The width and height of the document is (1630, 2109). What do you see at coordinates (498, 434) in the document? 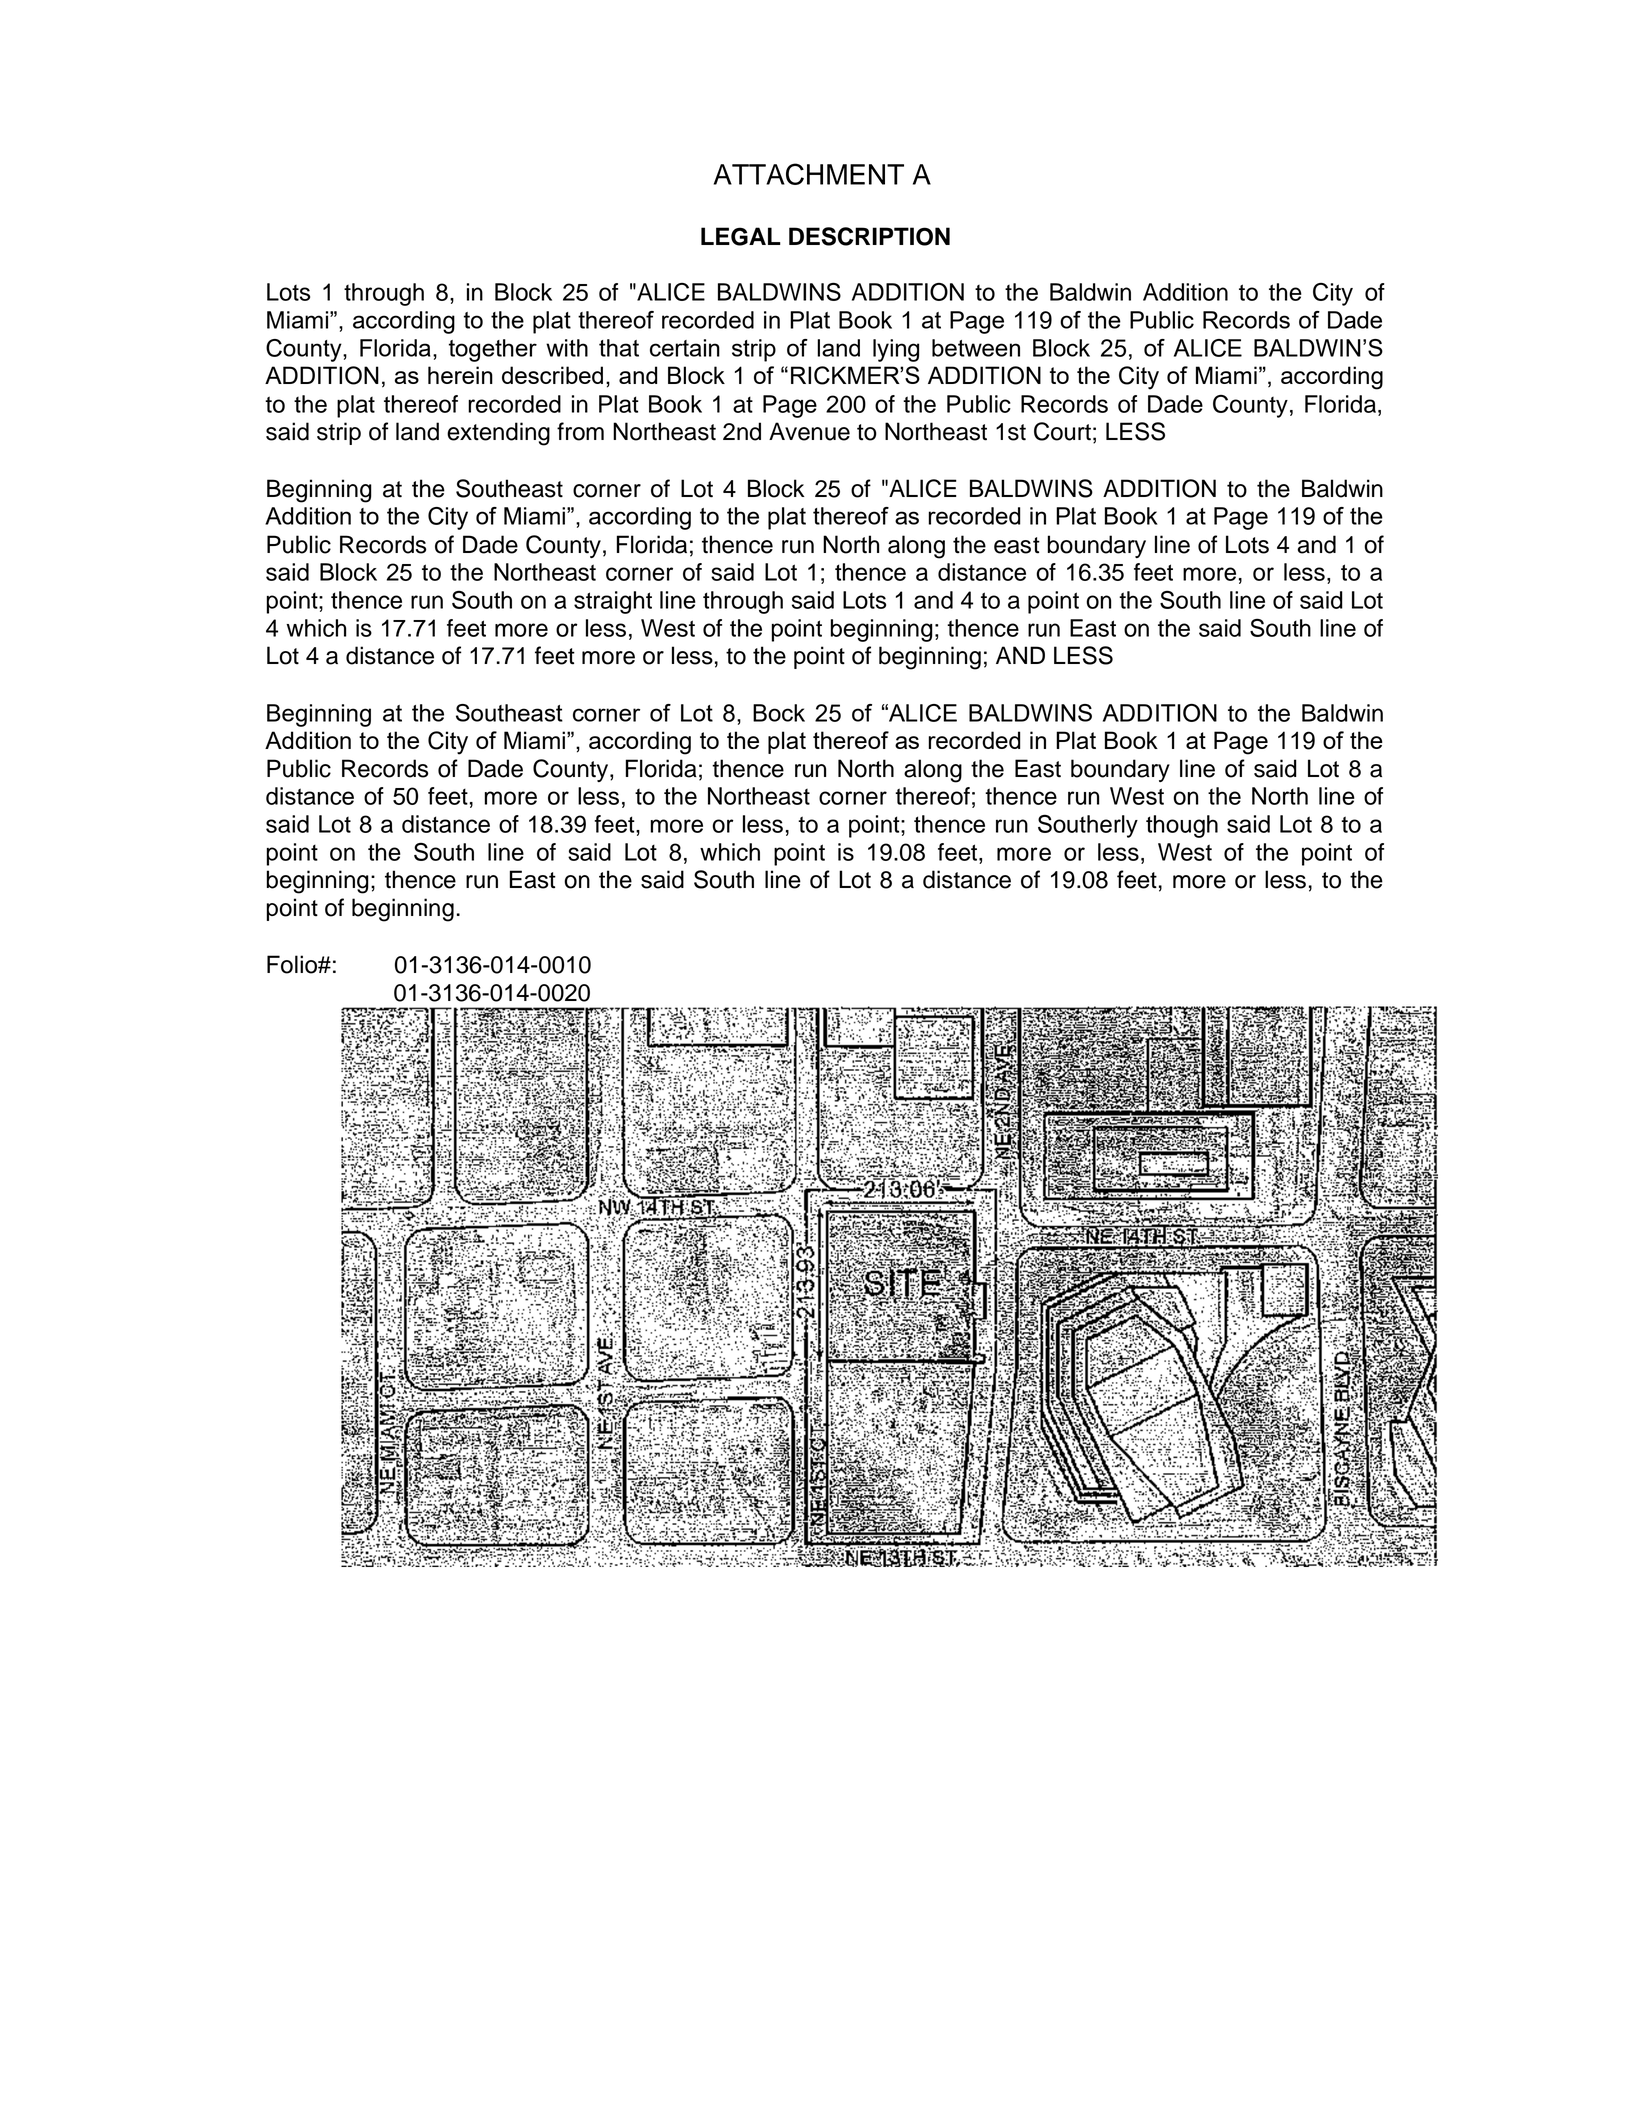
I see `extending` at bounding box center [498, 434].
